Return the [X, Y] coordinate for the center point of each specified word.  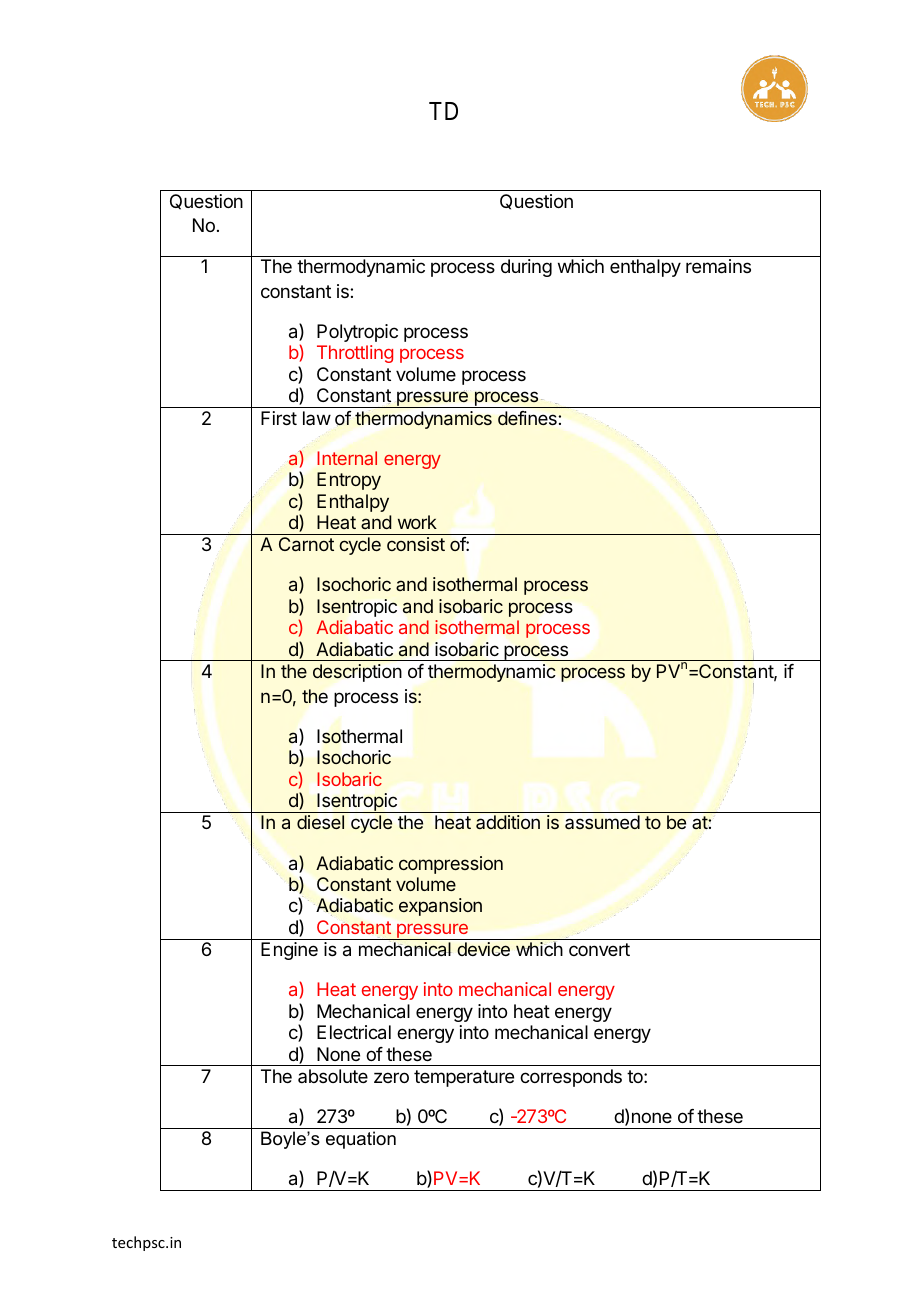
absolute [333, 1076]
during [526, 268]
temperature [464, 1078]
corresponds [571, 1078]
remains [718, 266]
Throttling [355, 354]
